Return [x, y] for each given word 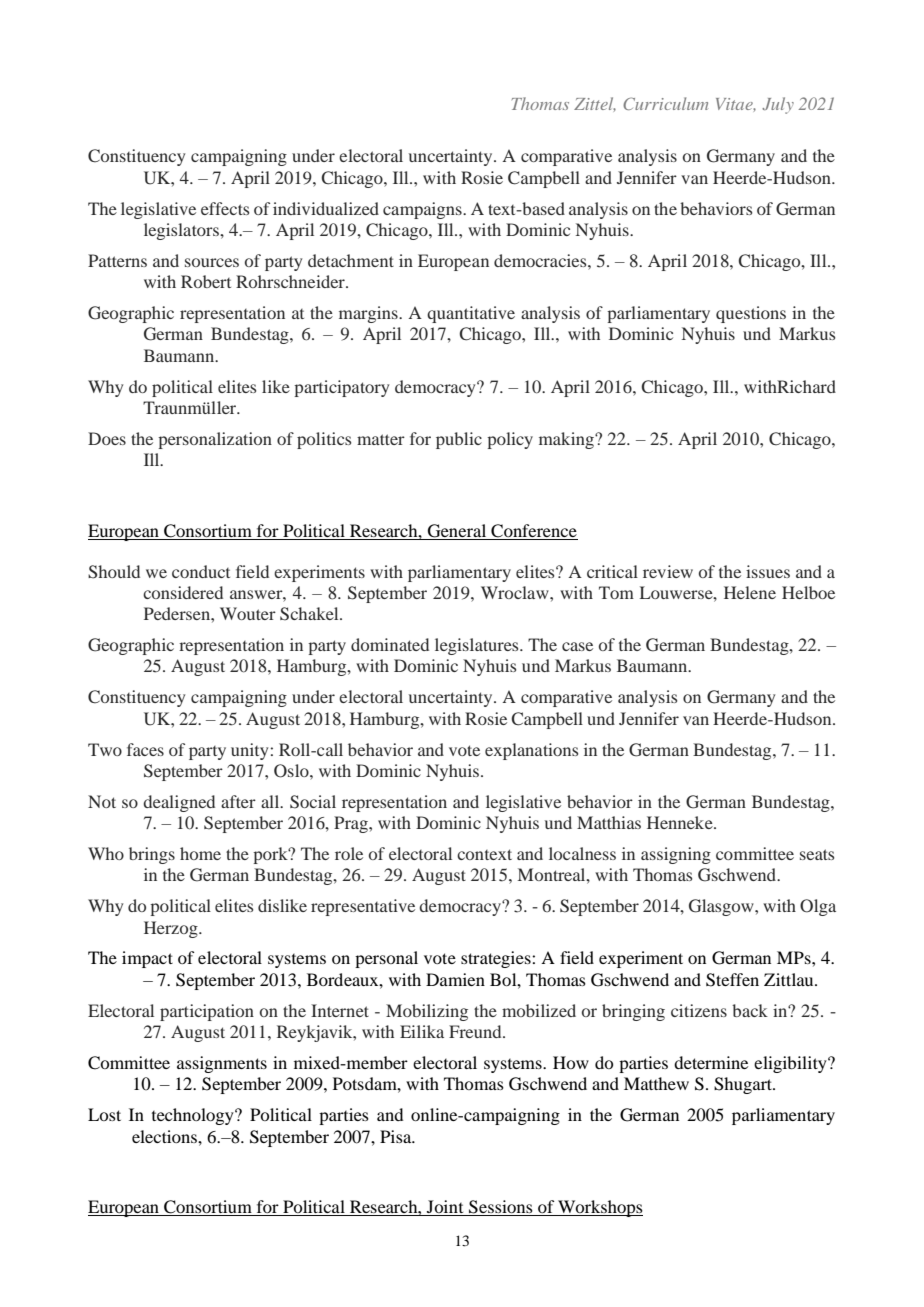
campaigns [423, 210]
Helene [750, 592]
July [778, 105]
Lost [104, 1114]
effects [225, 208]
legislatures [478, 646]
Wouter [248, 613]
